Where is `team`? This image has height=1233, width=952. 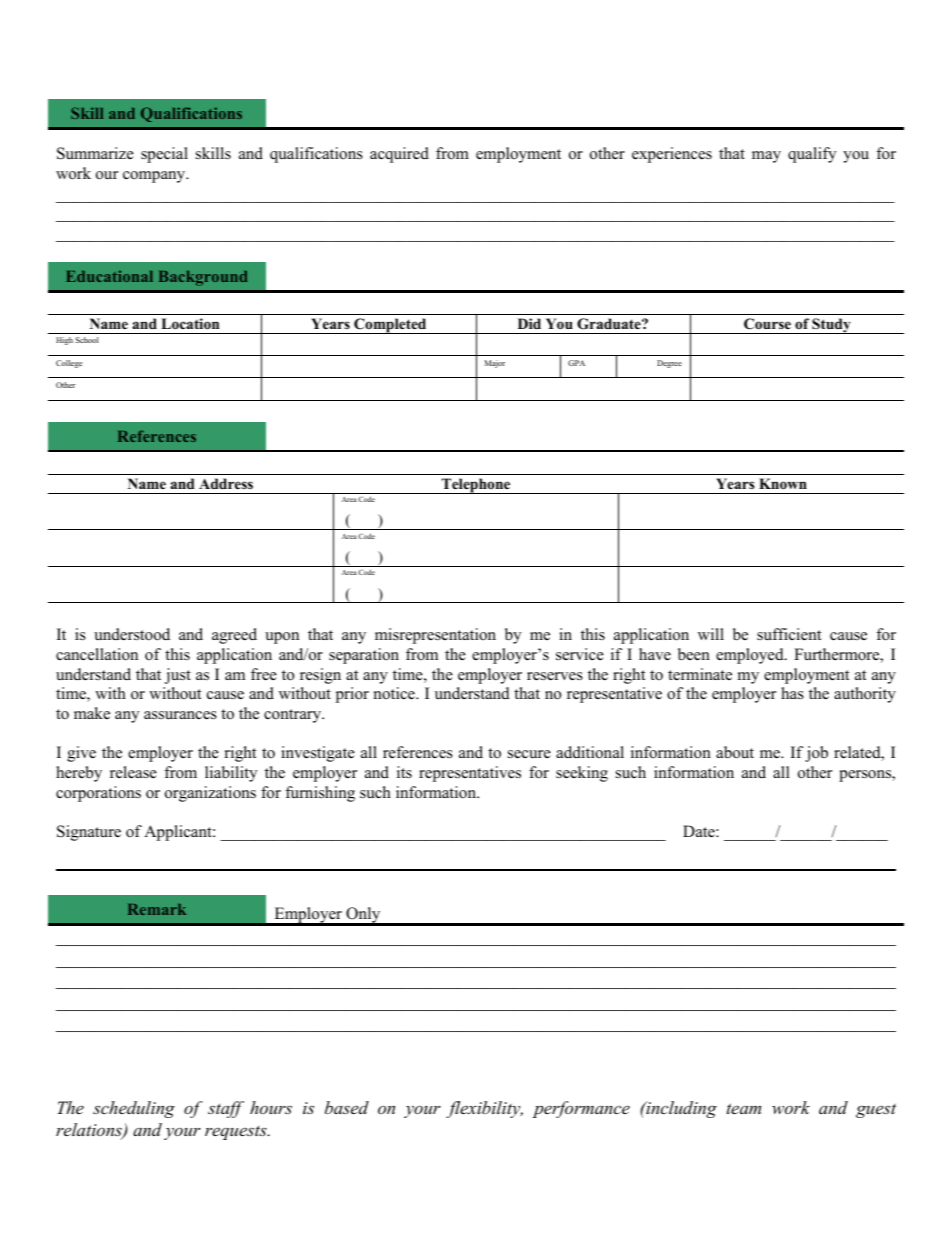 team is located at coordinates (744, 1108).
